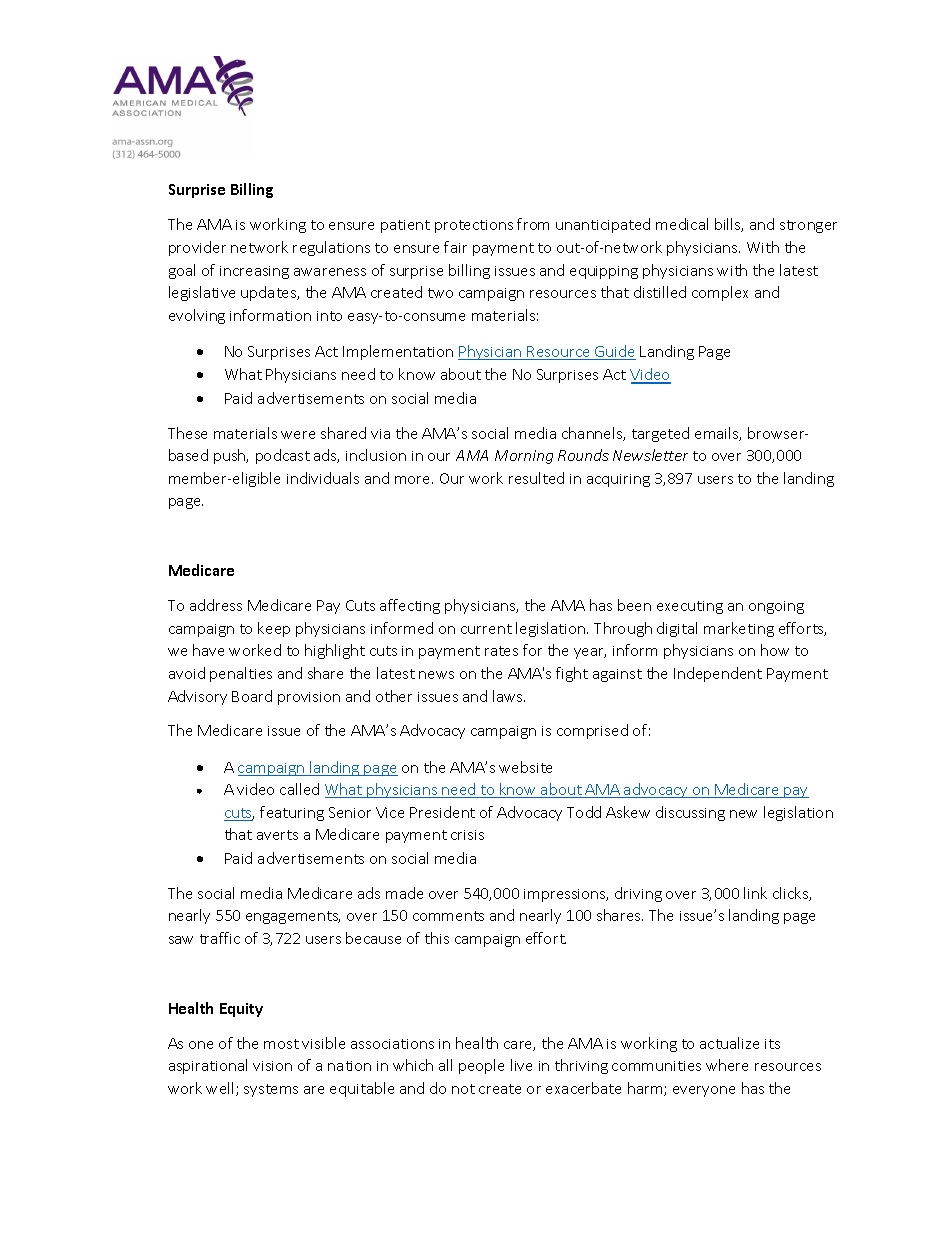 Image resolution: width=952 pixels, height=1233 pixels. Describe the element at coordinates (271, 1090) in the image. I see `systems` at that location.
